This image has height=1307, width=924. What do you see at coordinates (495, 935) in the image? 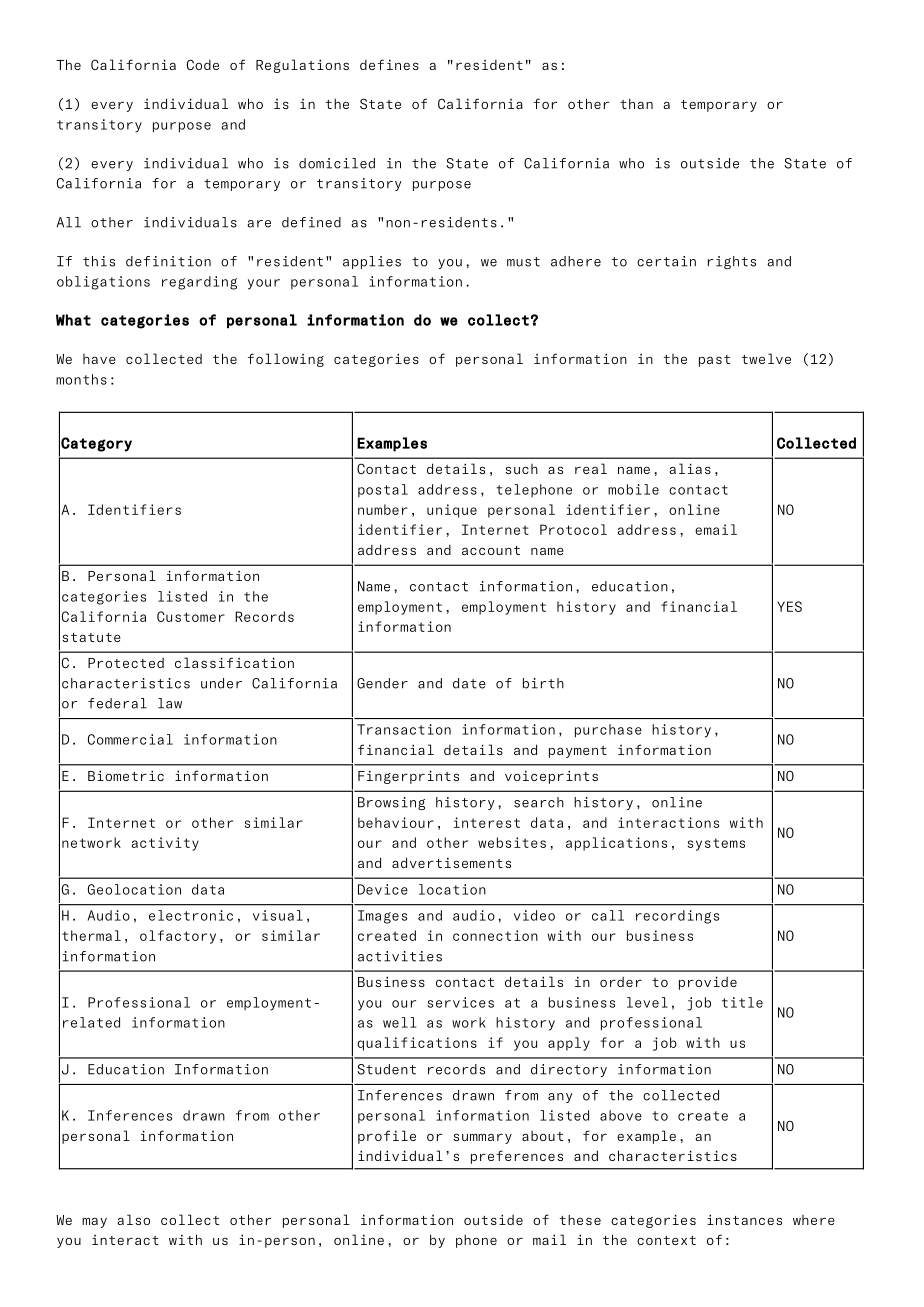
I see `connection` at bounding box center [495, 935].
